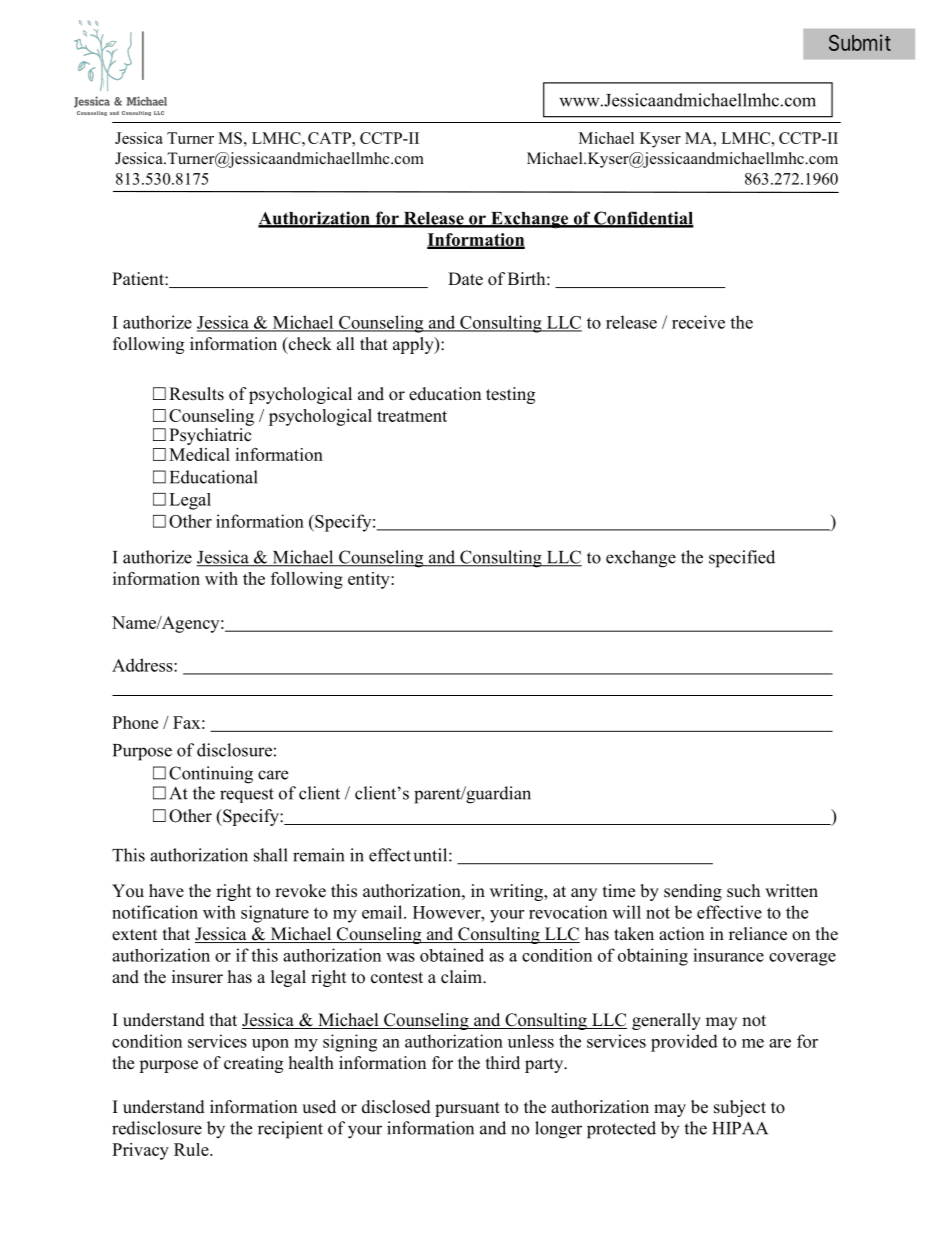  Describe the element at coordinates (143, 665) in the screenshot. I see `Address` at that location.
